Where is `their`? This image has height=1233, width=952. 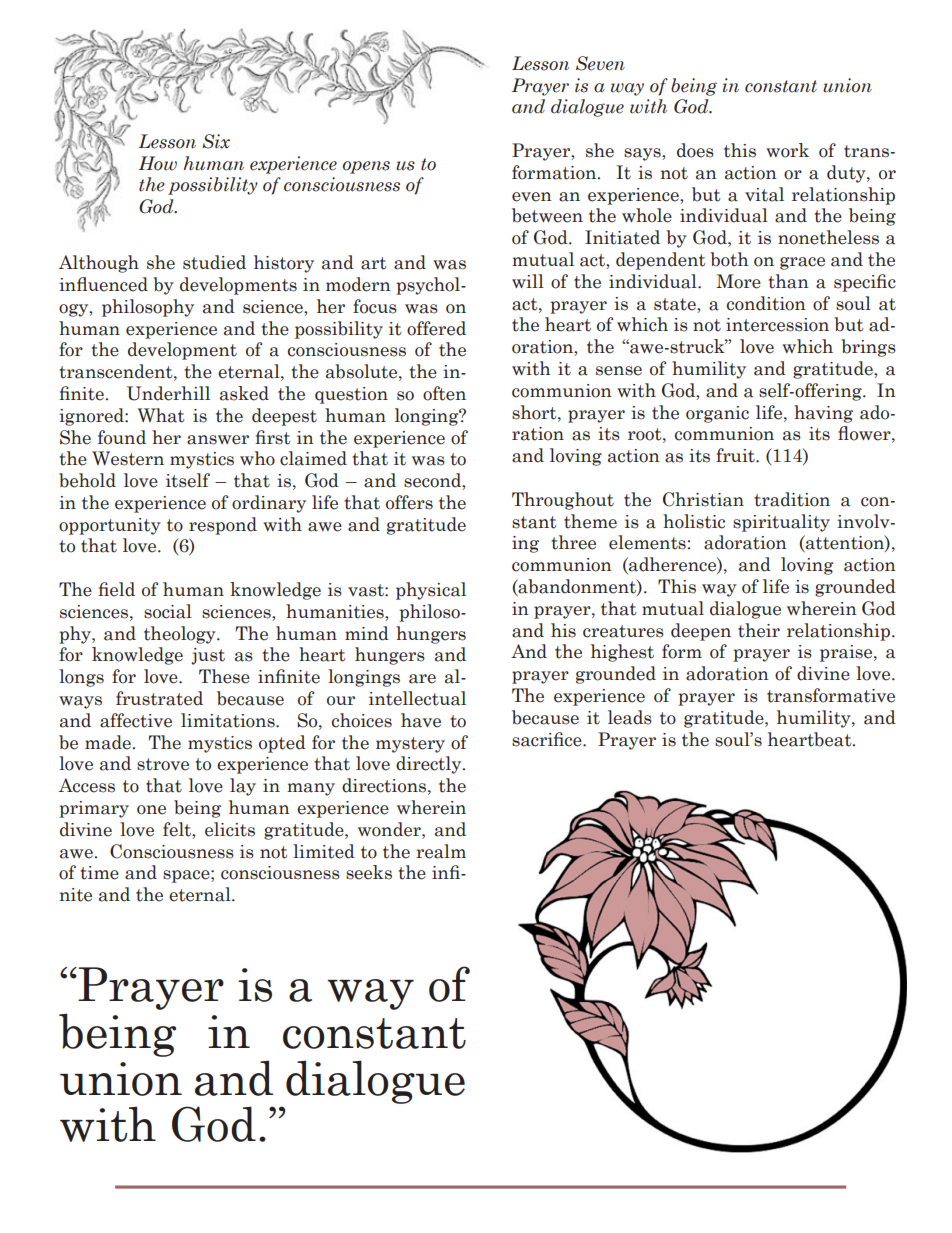 their is located at coordinates (759, 630).
